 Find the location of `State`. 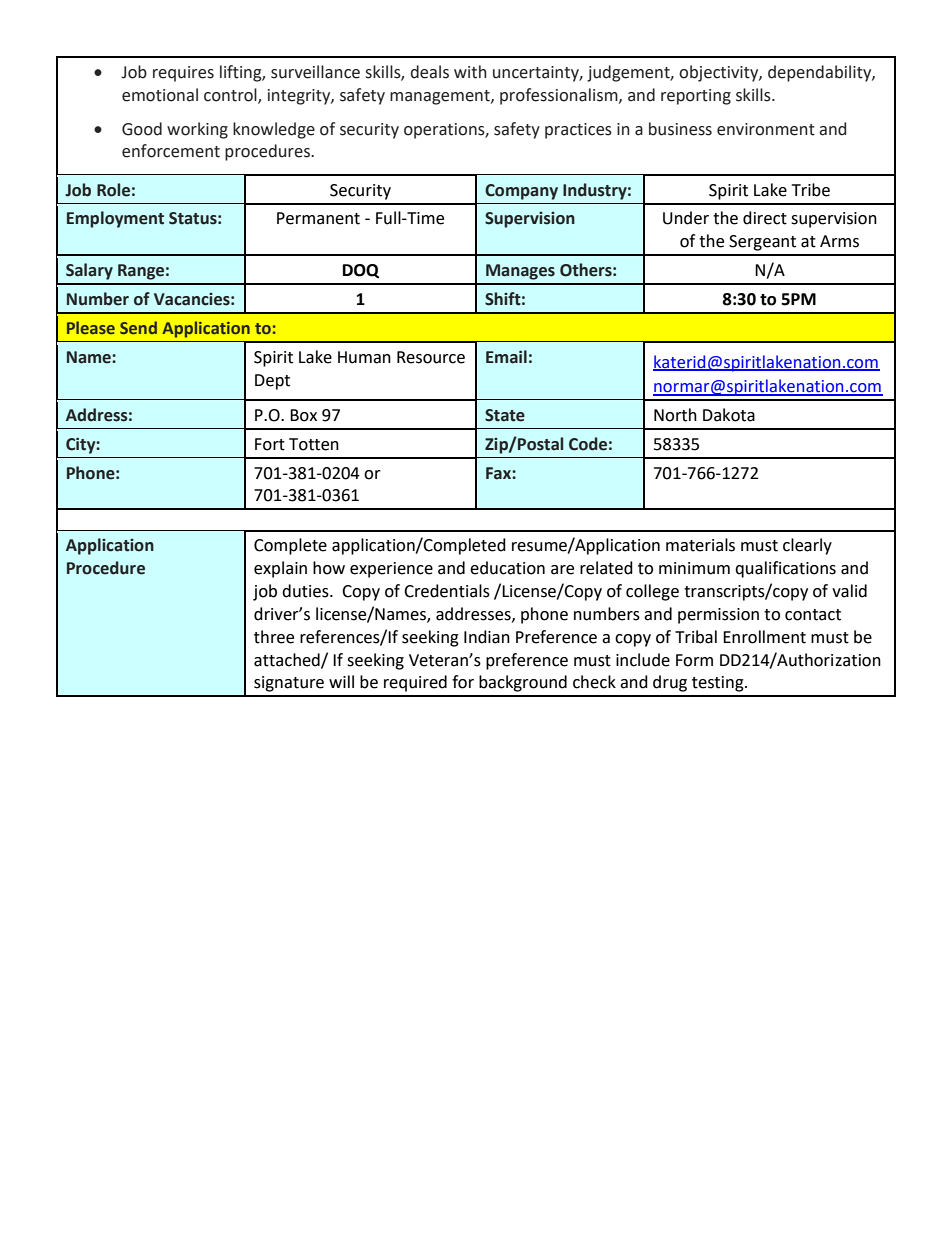

State is located at coordinates (505, 415).
